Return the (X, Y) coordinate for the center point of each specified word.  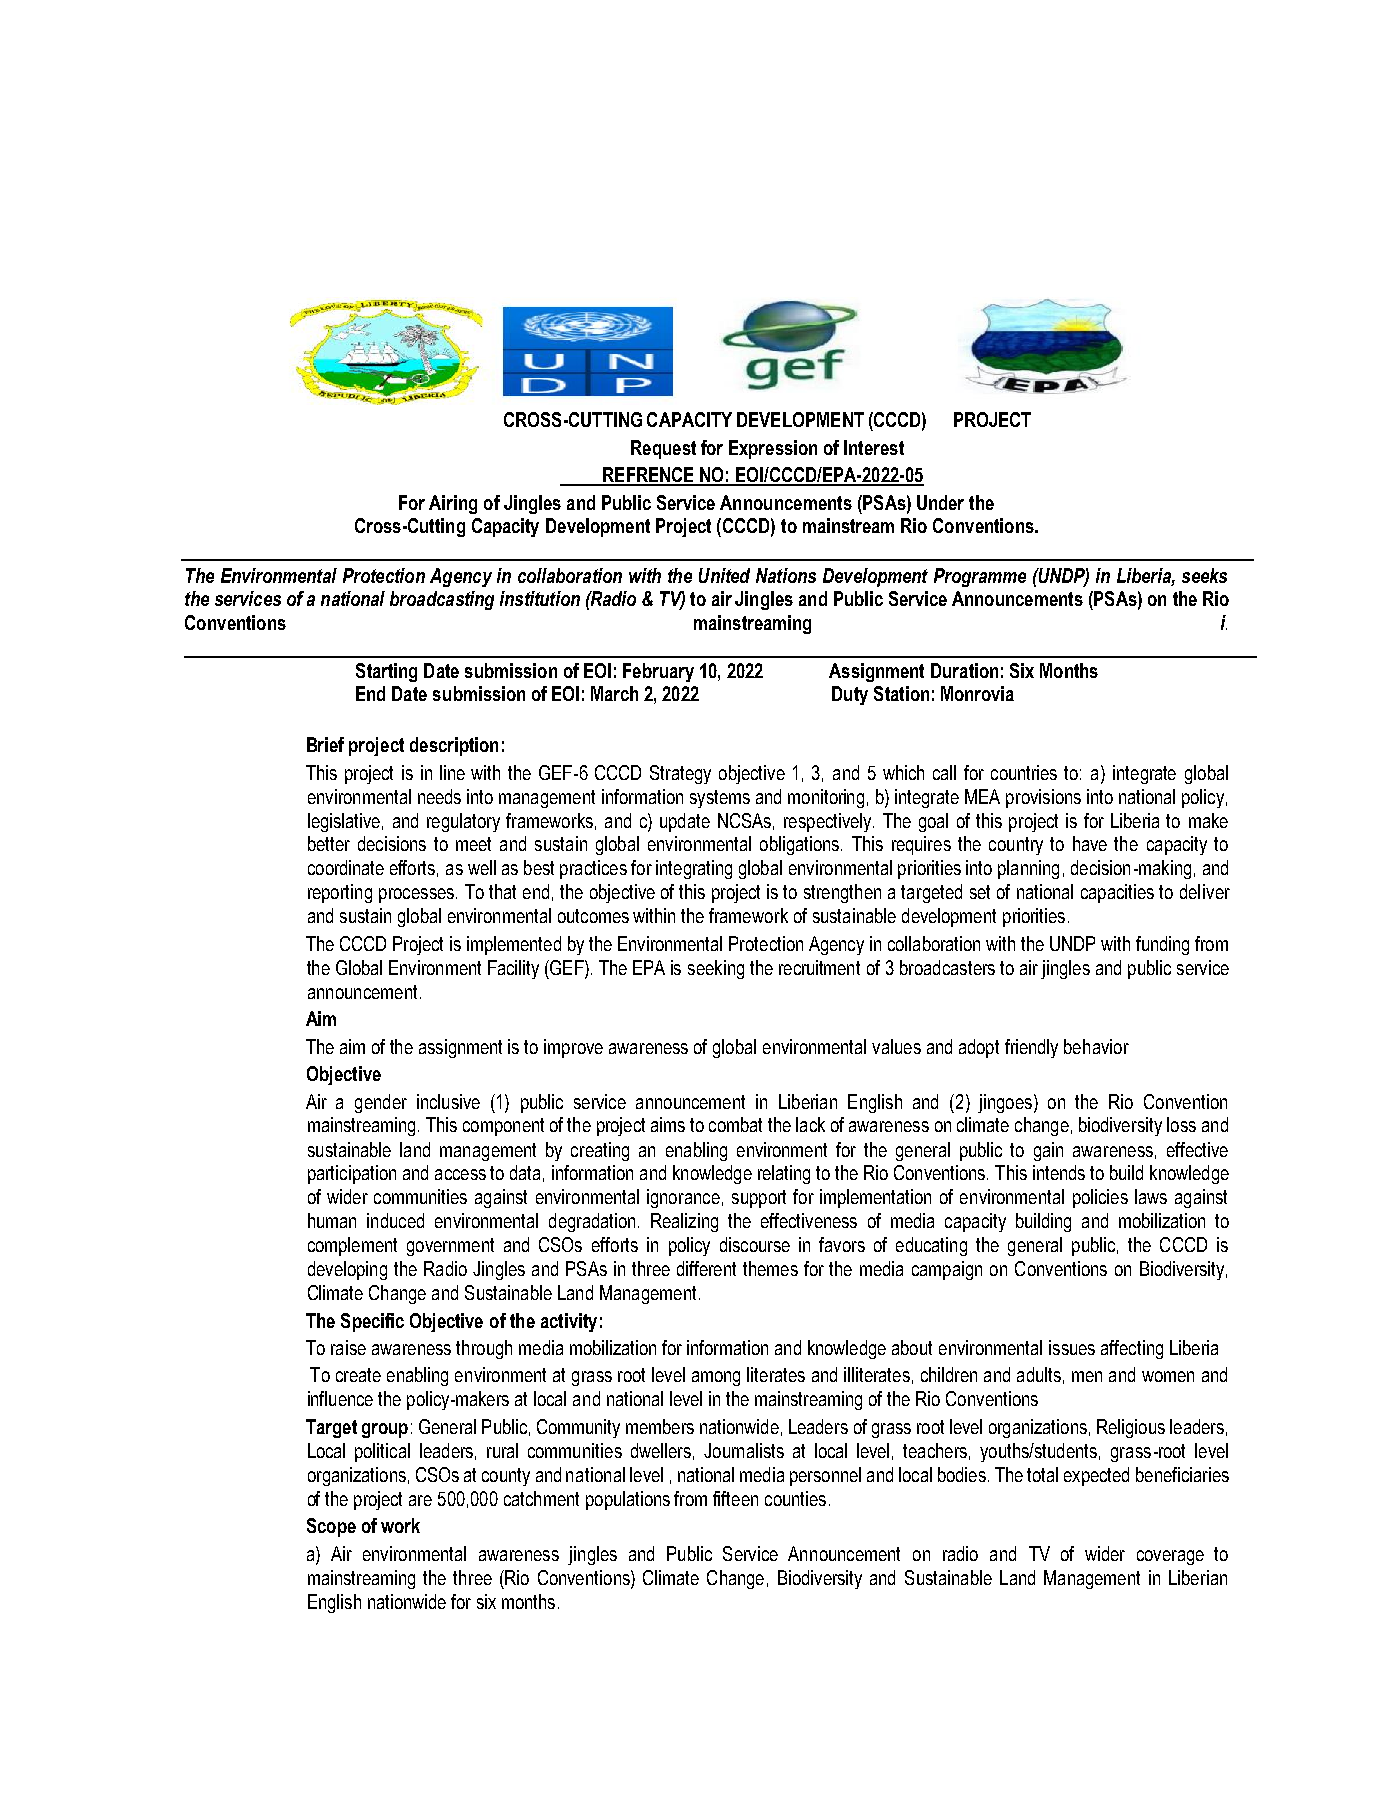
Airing (453, 504)
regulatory (463, 822)
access (460, 1174)
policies (1100, 1198)
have (1090, 843)
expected (1096, 1476)
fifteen (735, 1498)
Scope (331, 1527)
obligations (799, 845)
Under (940, 502)
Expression (773, 449)
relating (784, 1174)
